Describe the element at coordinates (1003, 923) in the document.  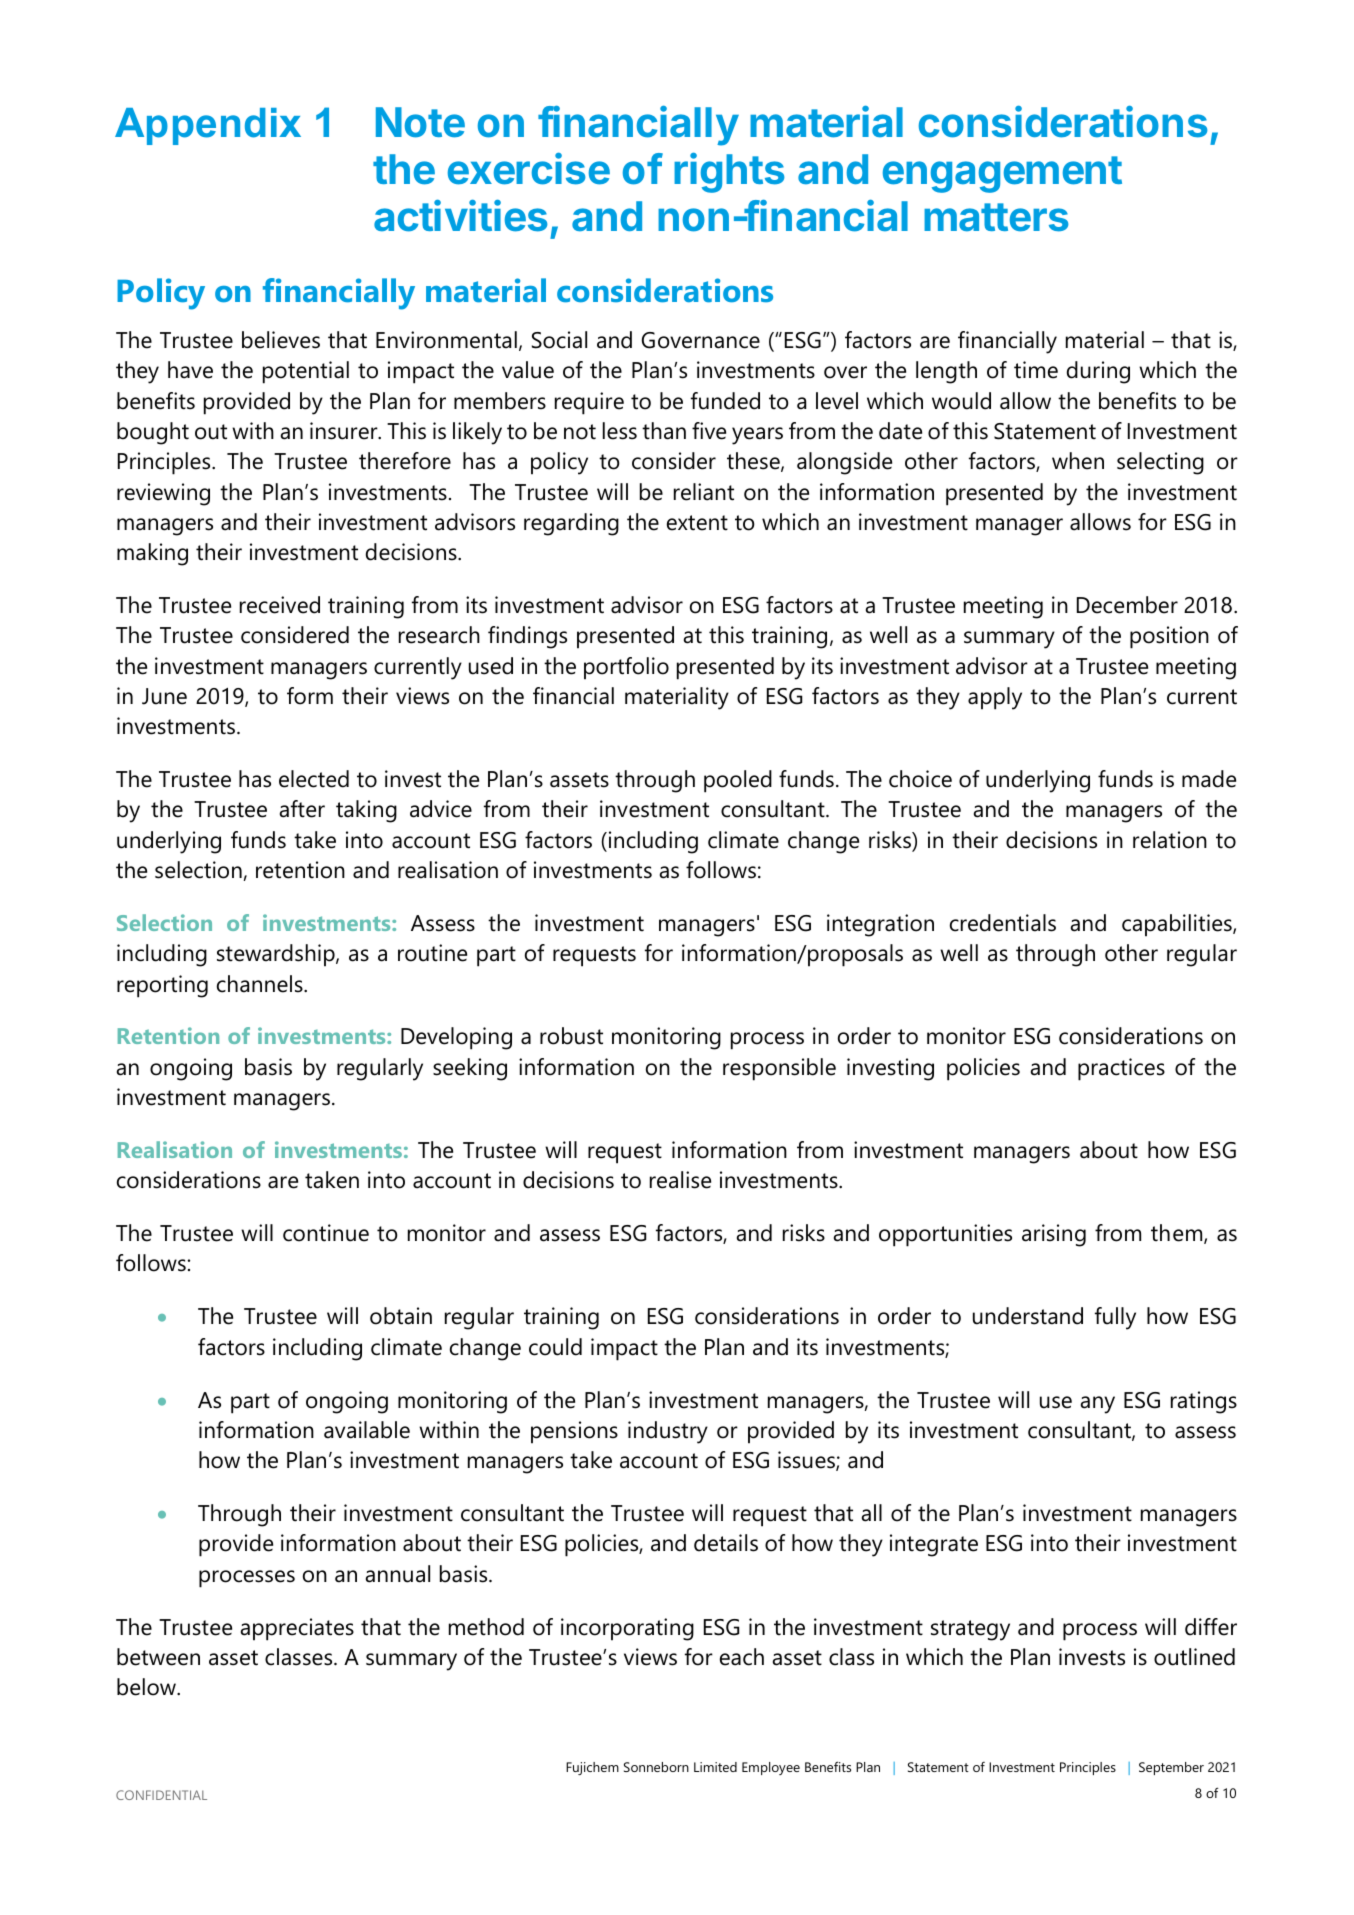
I see `credentials` at that location.
